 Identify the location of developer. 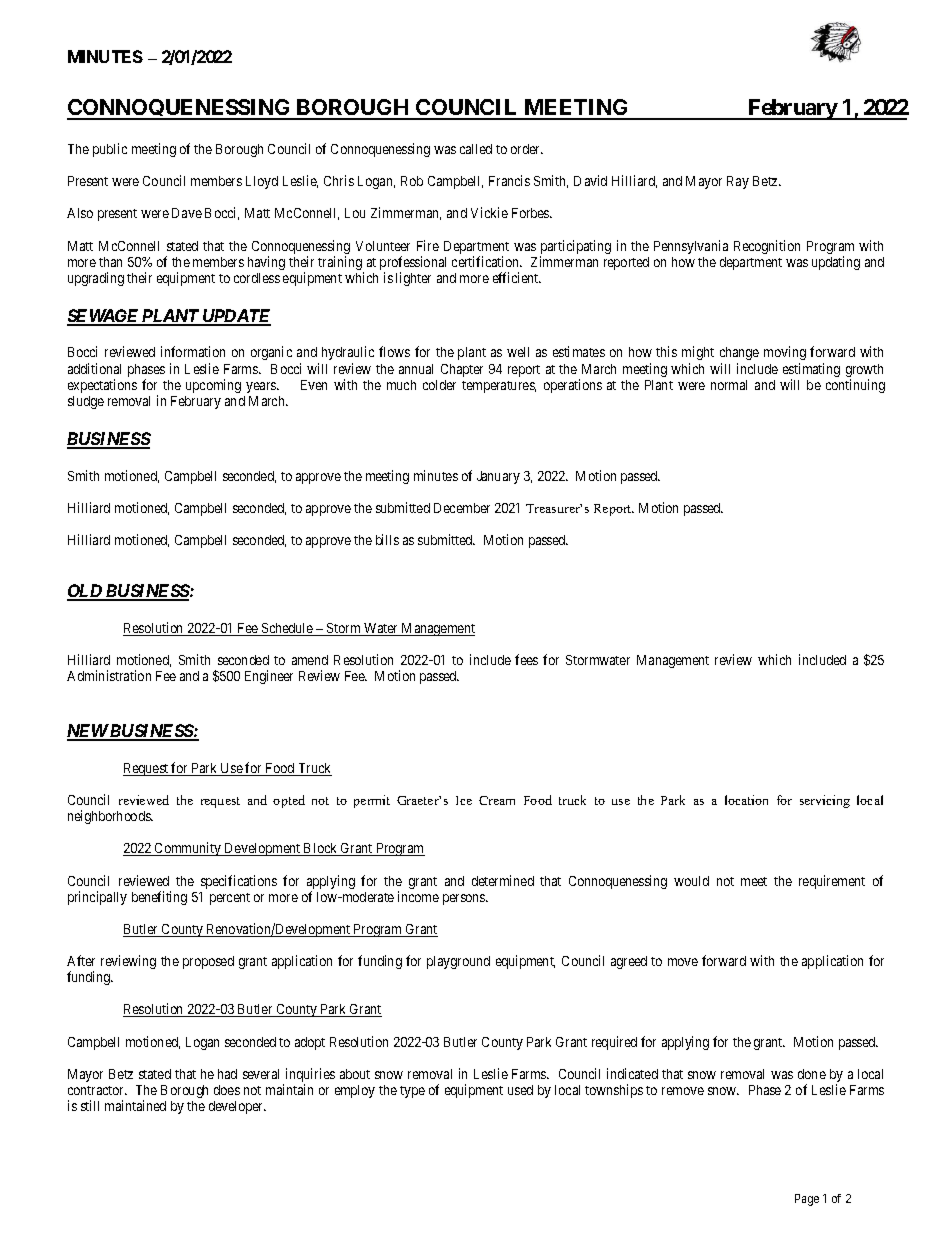
(237, 1107).
